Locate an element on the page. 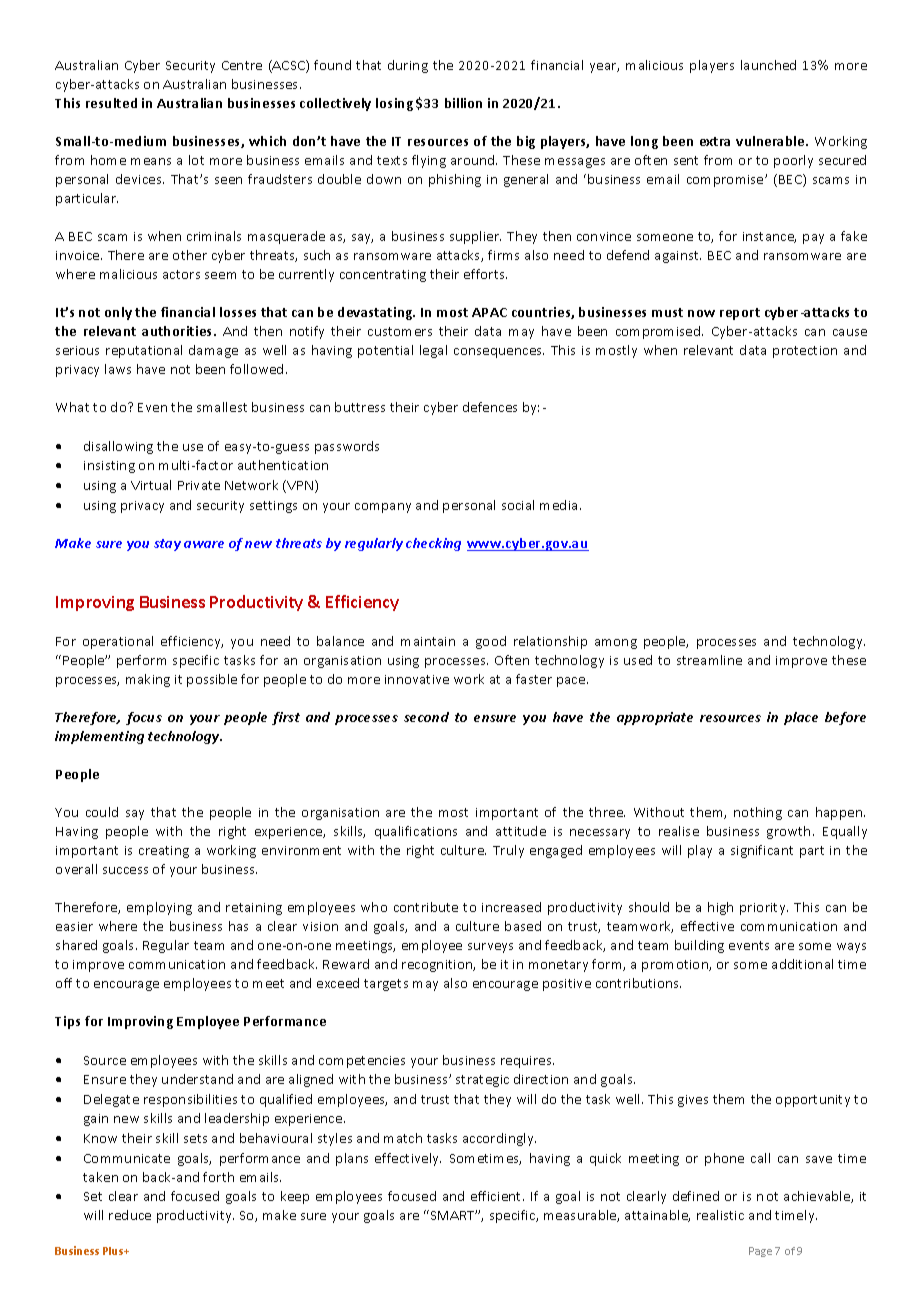  creating is located at coordinates (164, 852).
